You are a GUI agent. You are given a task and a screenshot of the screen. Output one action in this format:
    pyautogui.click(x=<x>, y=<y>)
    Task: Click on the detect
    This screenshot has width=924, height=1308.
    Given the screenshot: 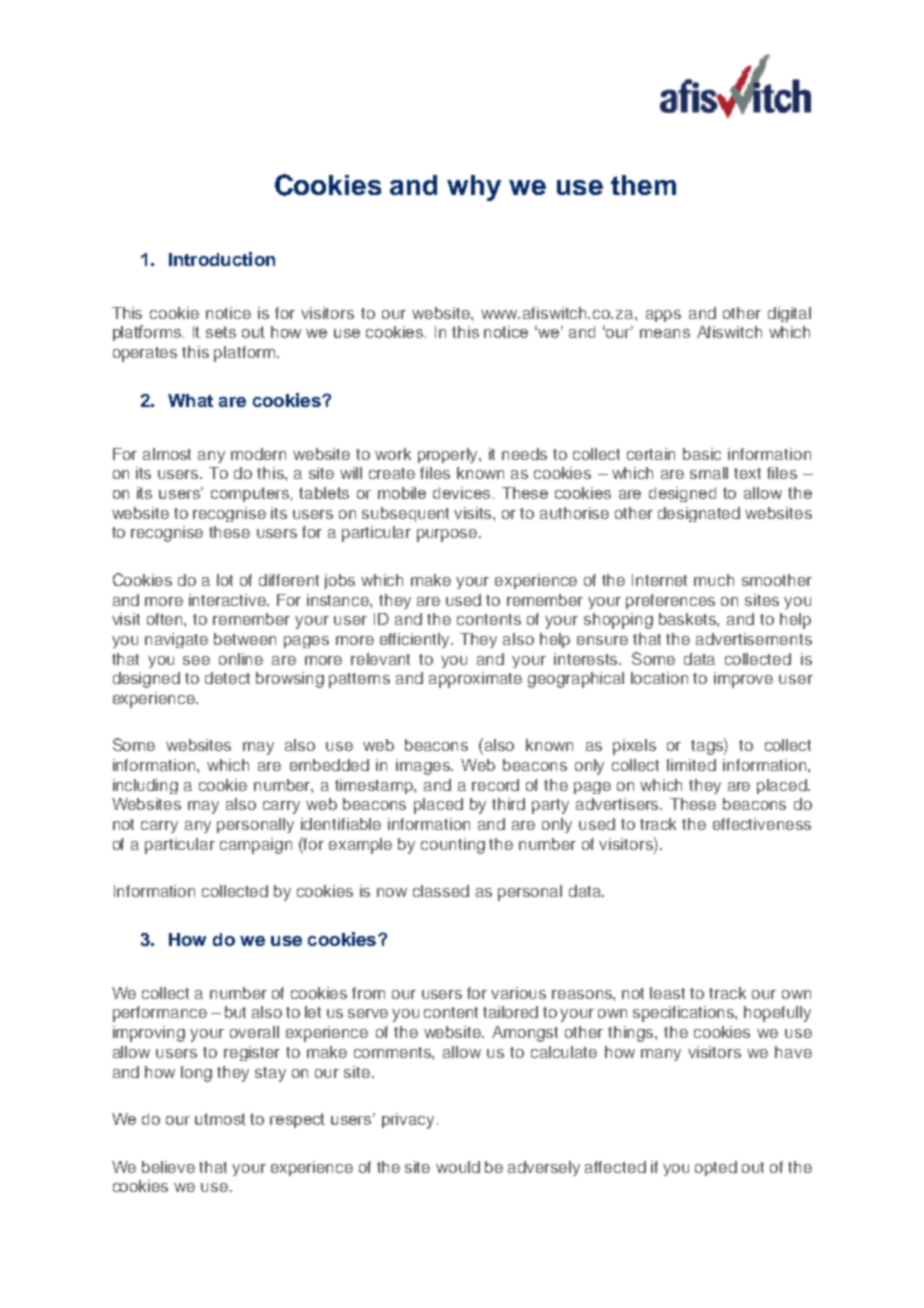 What is the action you would take?
    pyautogui.click(x=227, y=678)
